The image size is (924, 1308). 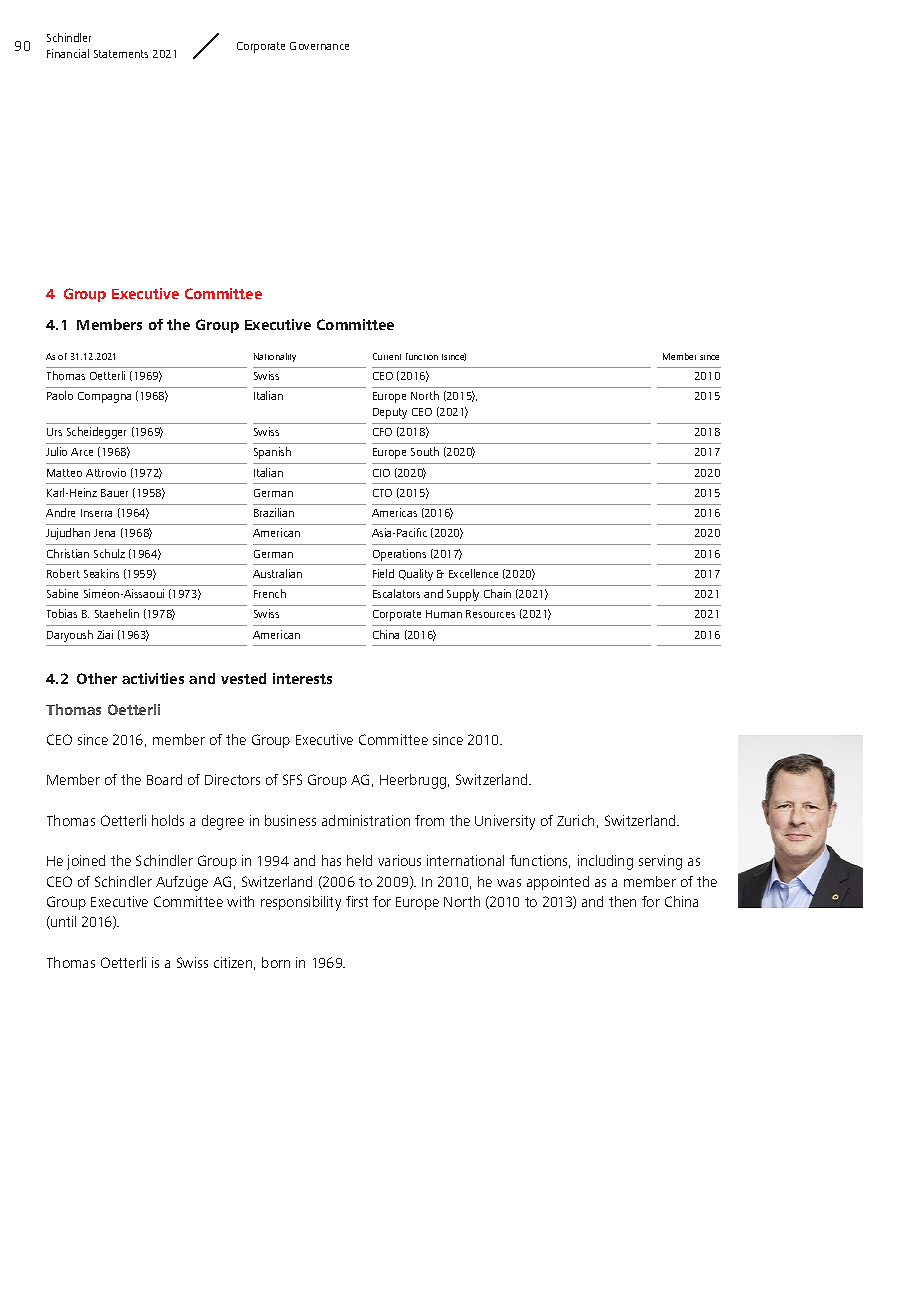 I want to click on Excellence, so click(x=473, y=573).
